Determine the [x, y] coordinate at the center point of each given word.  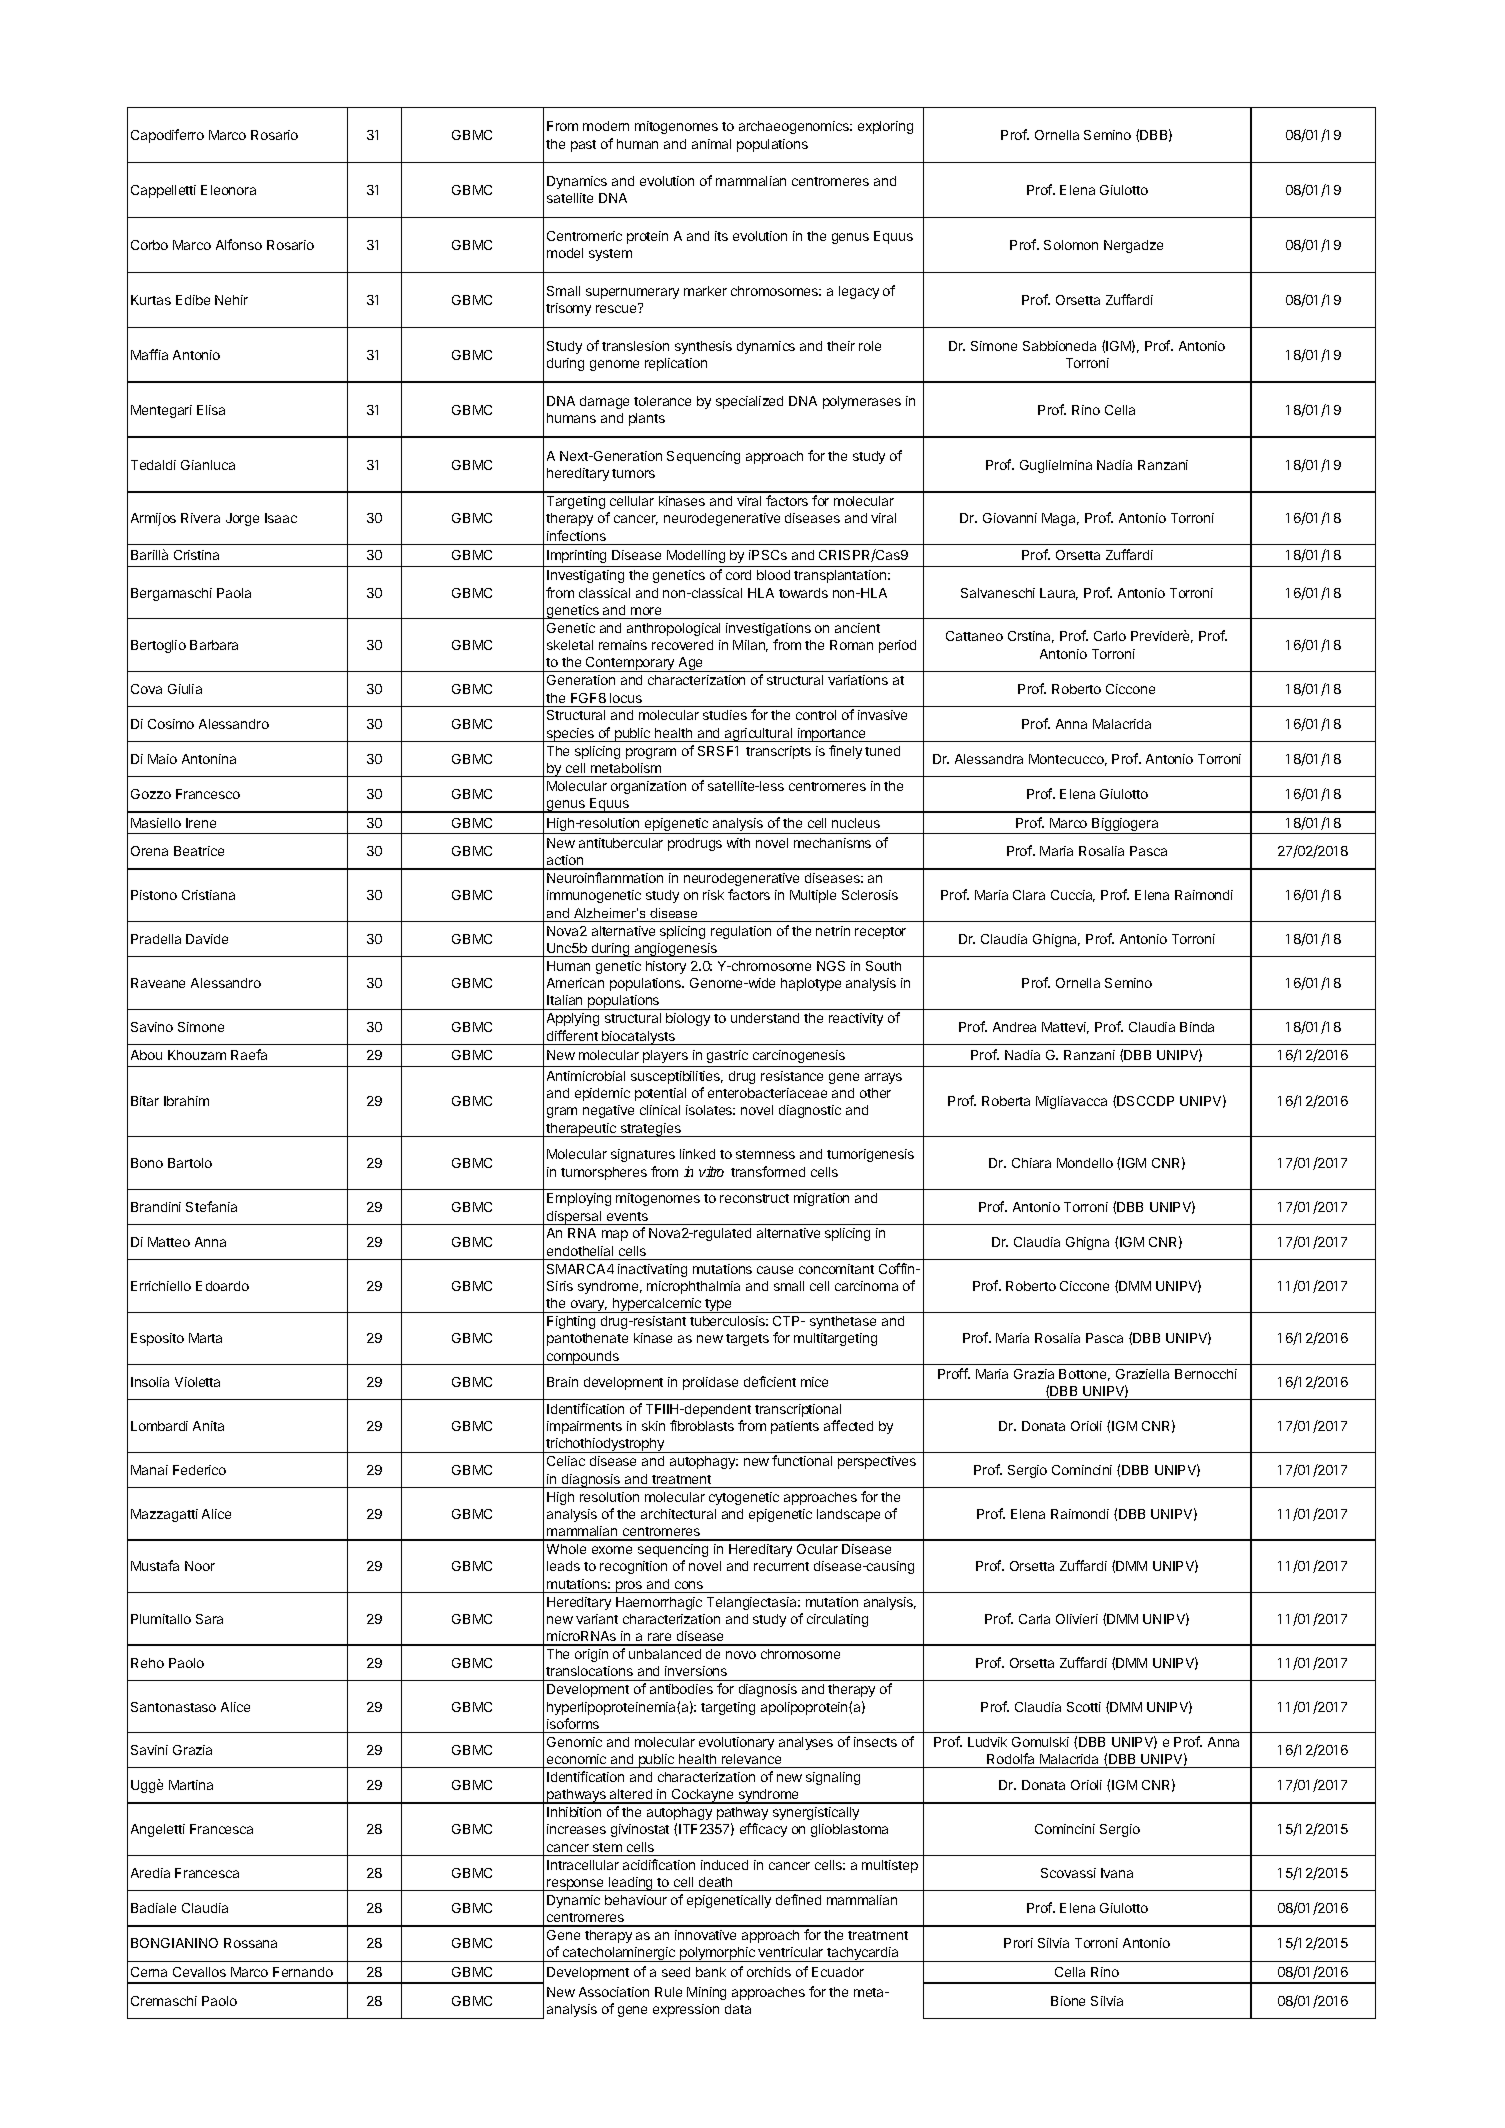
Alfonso [239, 244]
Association [614, 1992]
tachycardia [863, 1954]
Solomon [1071, 245]
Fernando [303, 1972]
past [583, 146]
